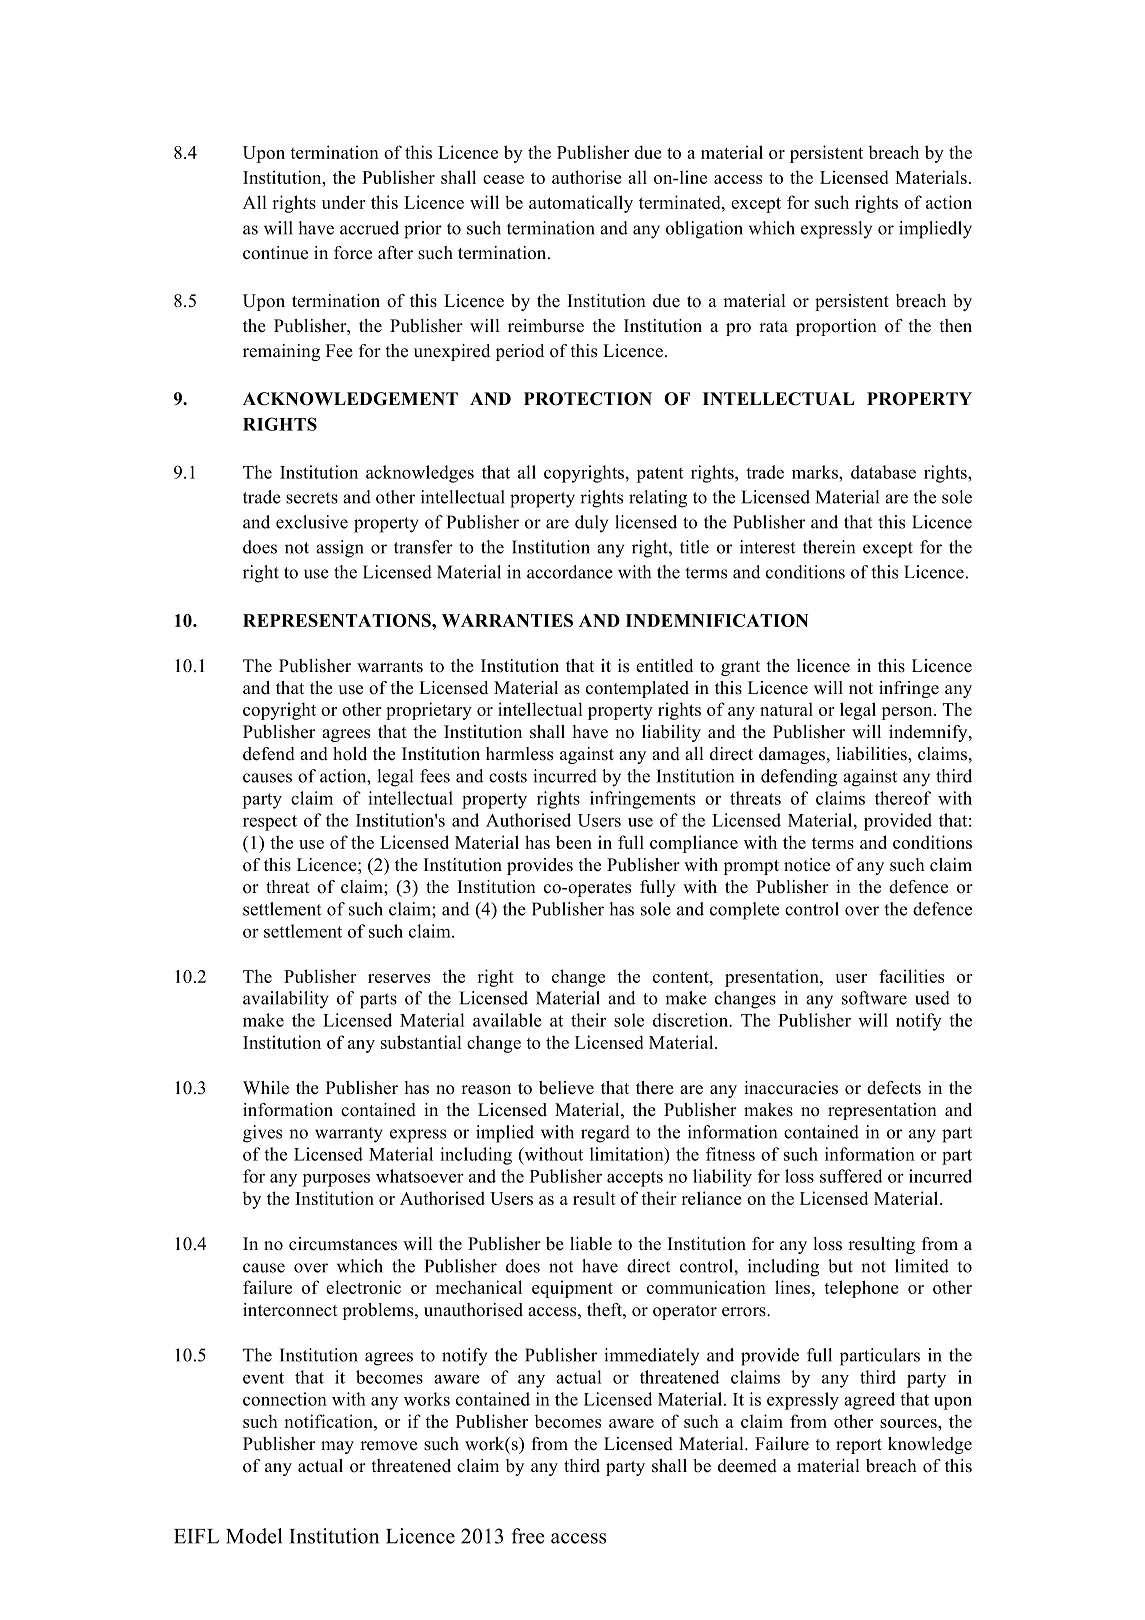 This document has width=1145, height=1620. I want to click on free, so click(528, 1536).
